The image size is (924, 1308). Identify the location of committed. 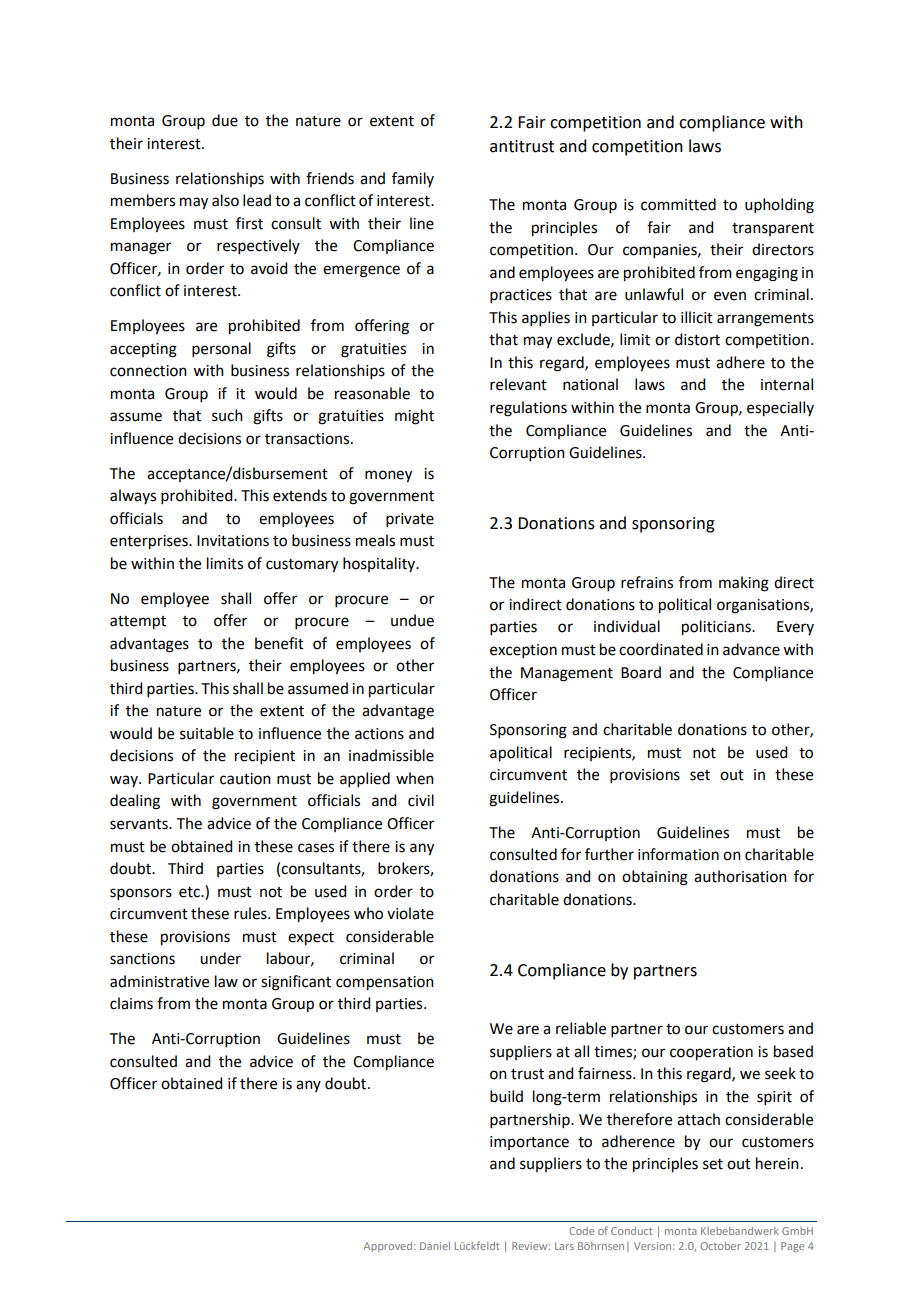
(678, 204).
